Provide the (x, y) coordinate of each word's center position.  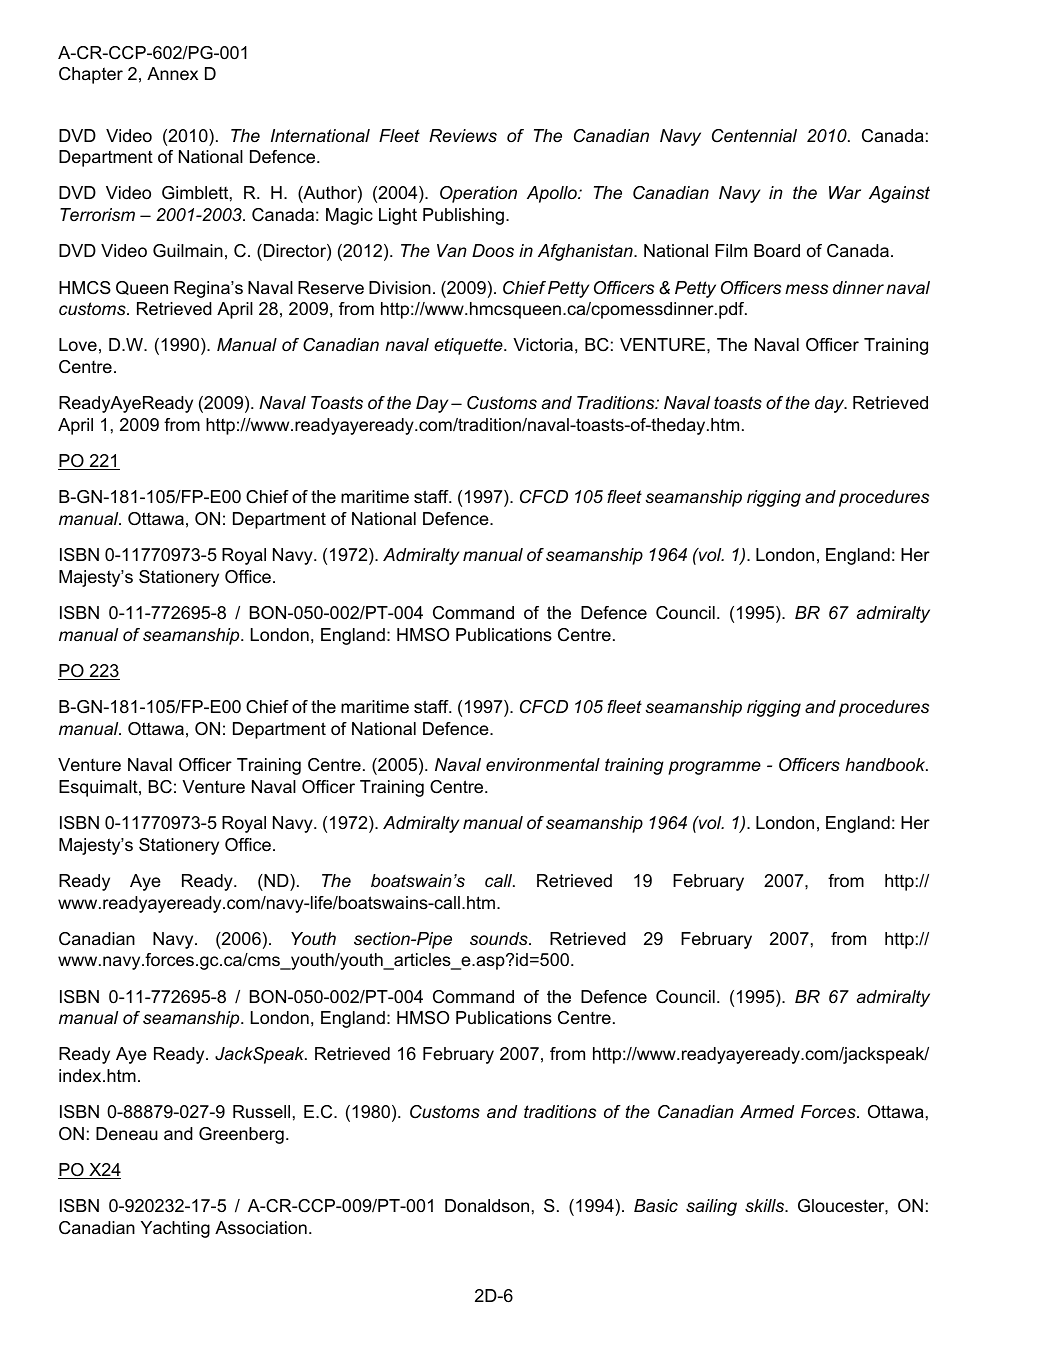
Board (777, 250)
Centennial (754, 135)
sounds (500, 938)
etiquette (469, 346)
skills (766, 1206)
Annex (172, 74)
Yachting (175, 1229)
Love (78, 344)
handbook (886, 764)
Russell (261, 1112)
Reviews (463, 136)
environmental (543, 765)
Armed (767, 1111)
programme (714, 768)
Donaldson (487, 1205)
